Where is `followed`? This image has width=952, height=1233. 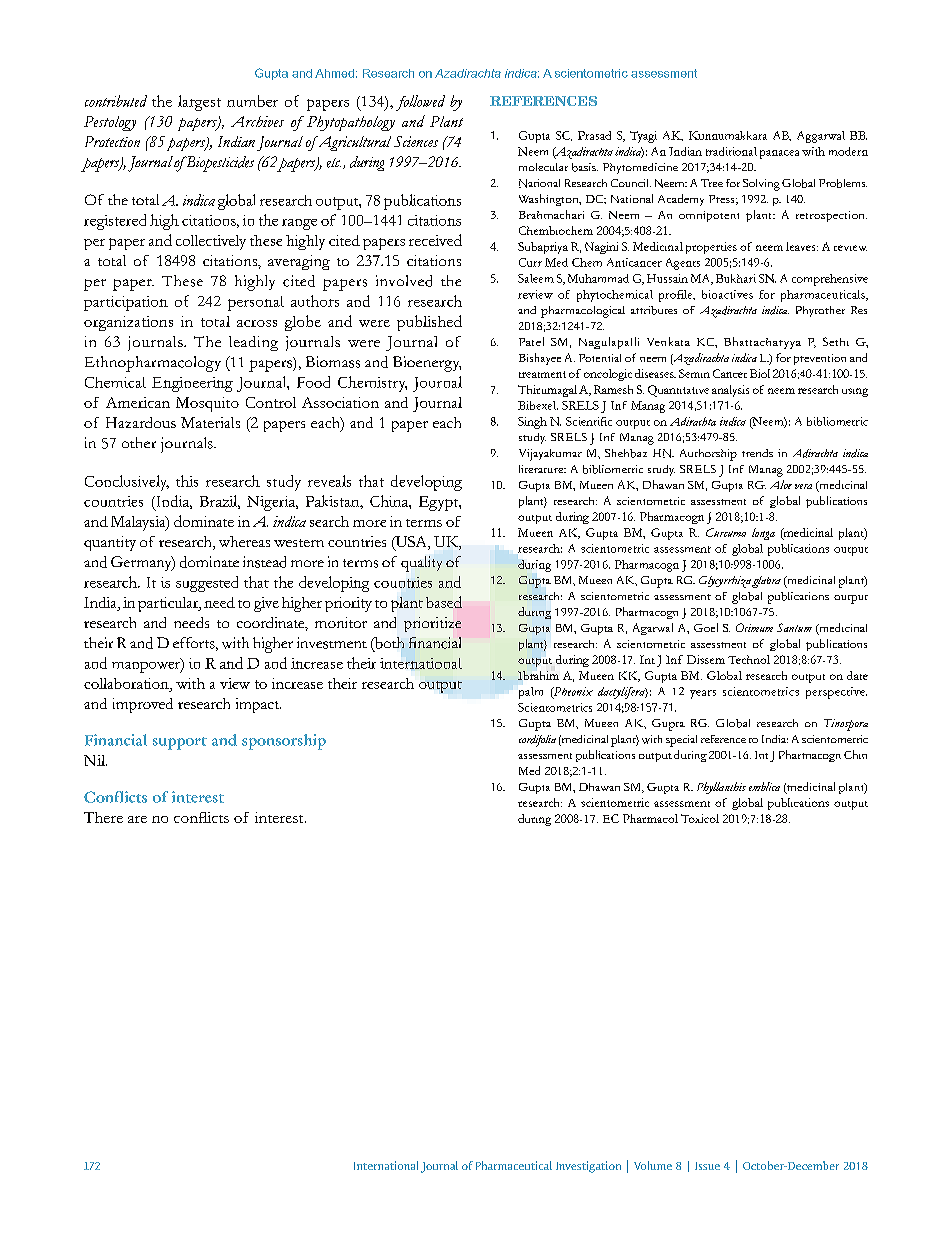 followed is located at coordinates (420, 103).
